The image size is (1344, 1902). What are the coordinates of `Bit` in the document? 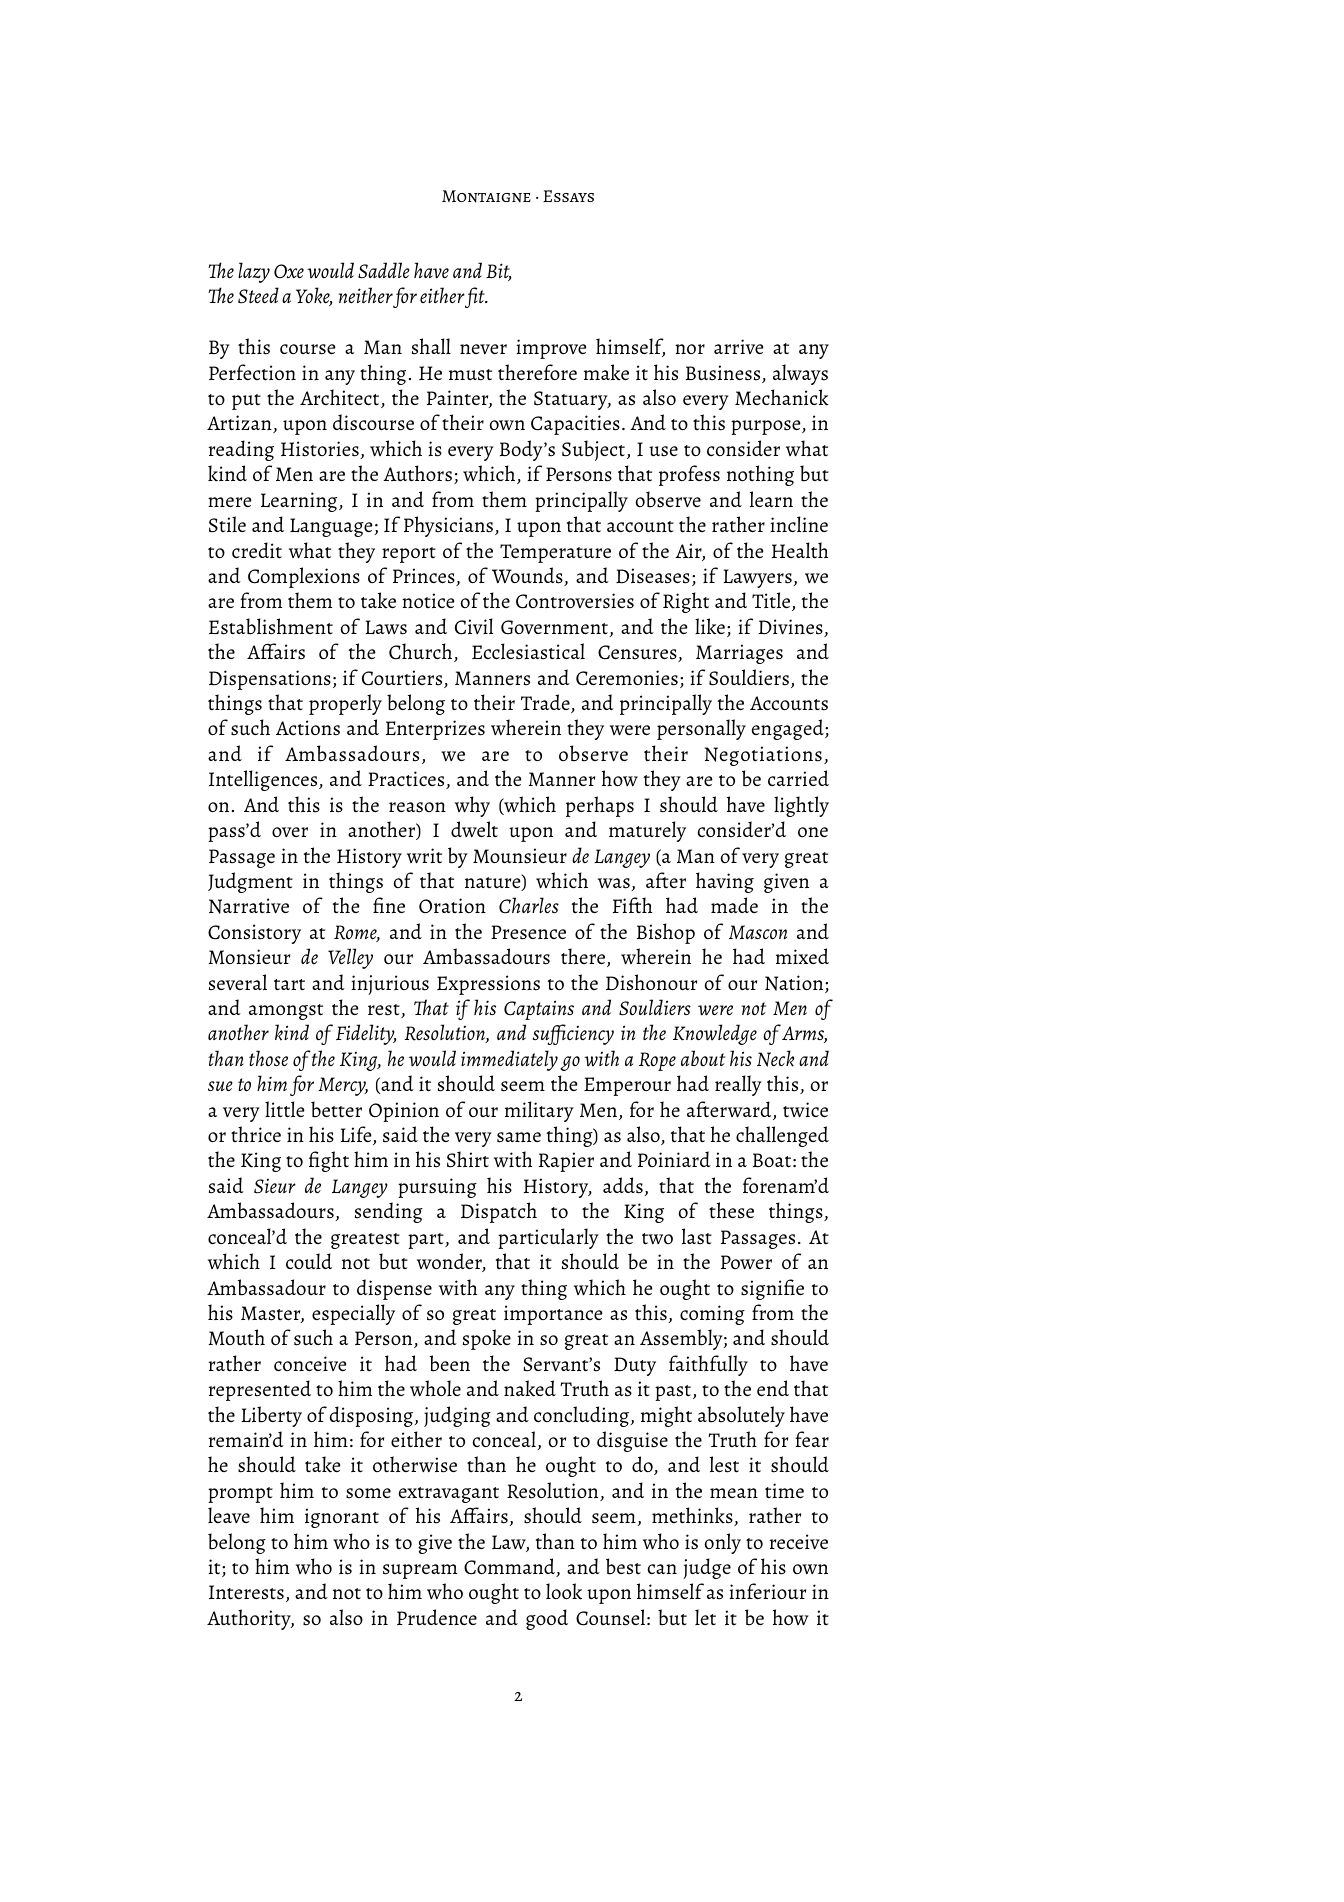 It's located at (499, 272).
